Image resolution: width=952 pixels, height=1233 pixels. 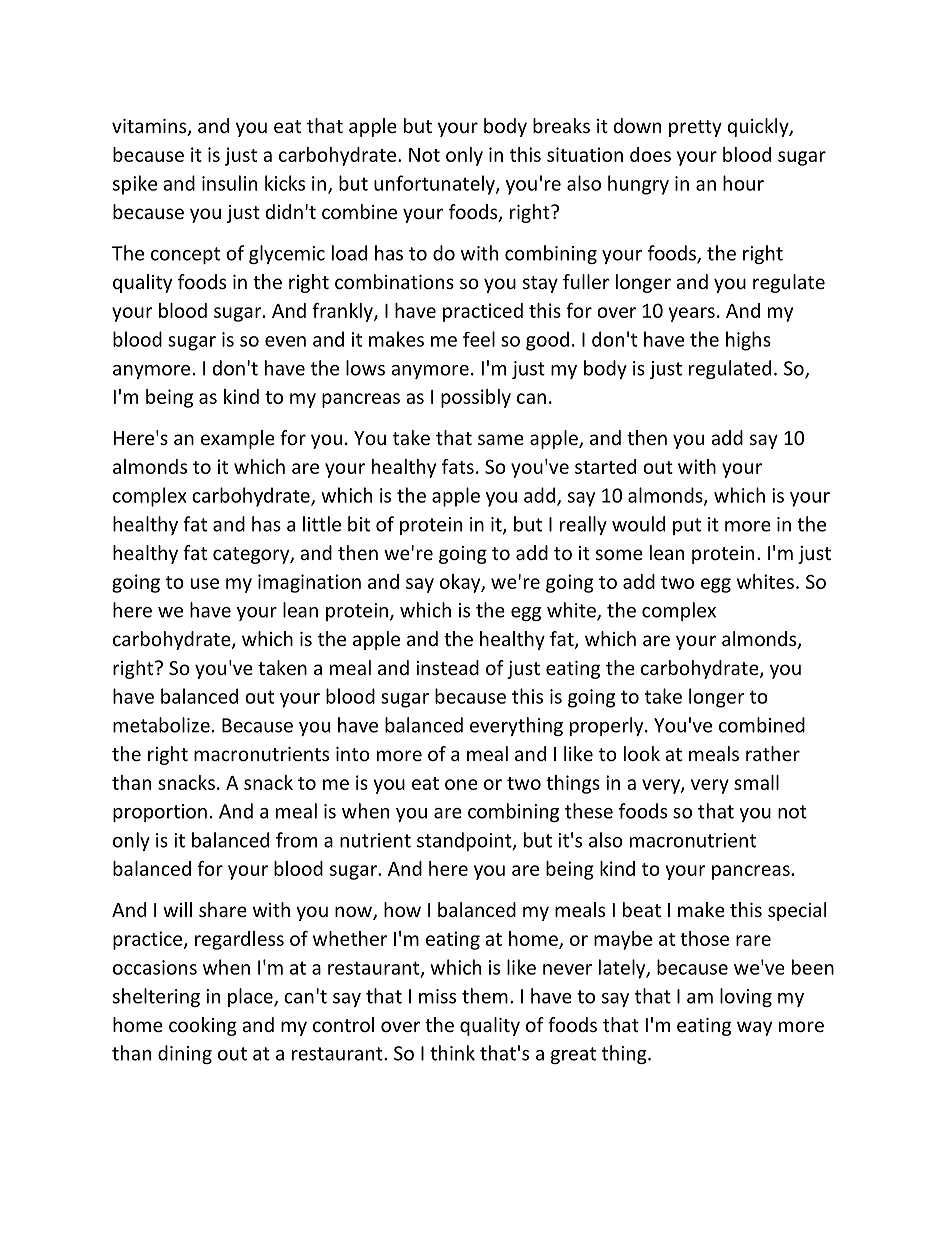 What do you see at coordinates (687, 526) in the document?
I see `put` at bounding box center [687, 526].
